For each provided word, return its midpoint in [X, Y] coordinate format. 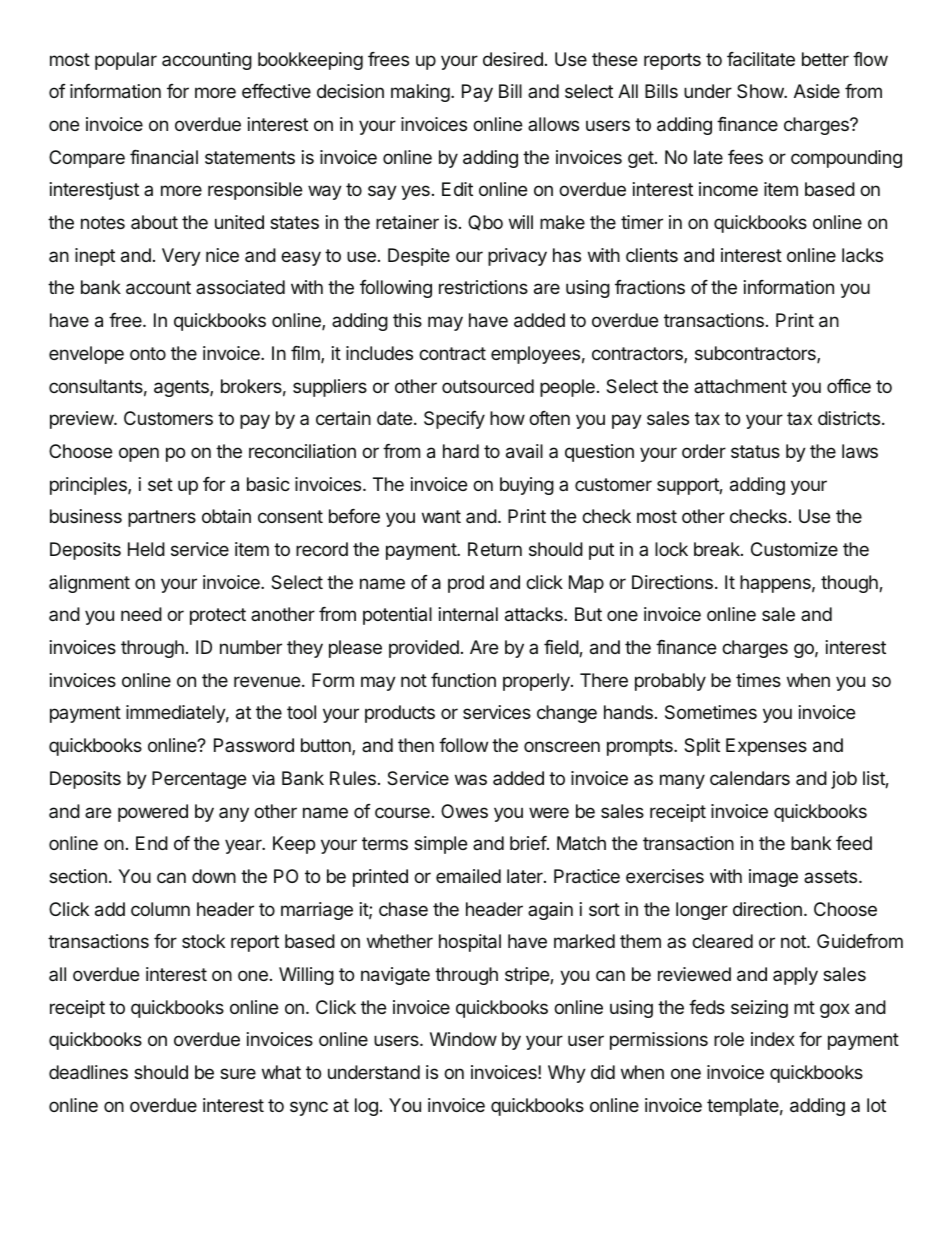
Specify [454, 420]
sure [238, 1073]
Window [463, 1039]
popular [126, 61]
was [471, 779]
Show [761, 91]
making [420, 93]
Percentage [199, 780]
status [755, 451]
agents [182, 388]
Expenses [766, 747]
